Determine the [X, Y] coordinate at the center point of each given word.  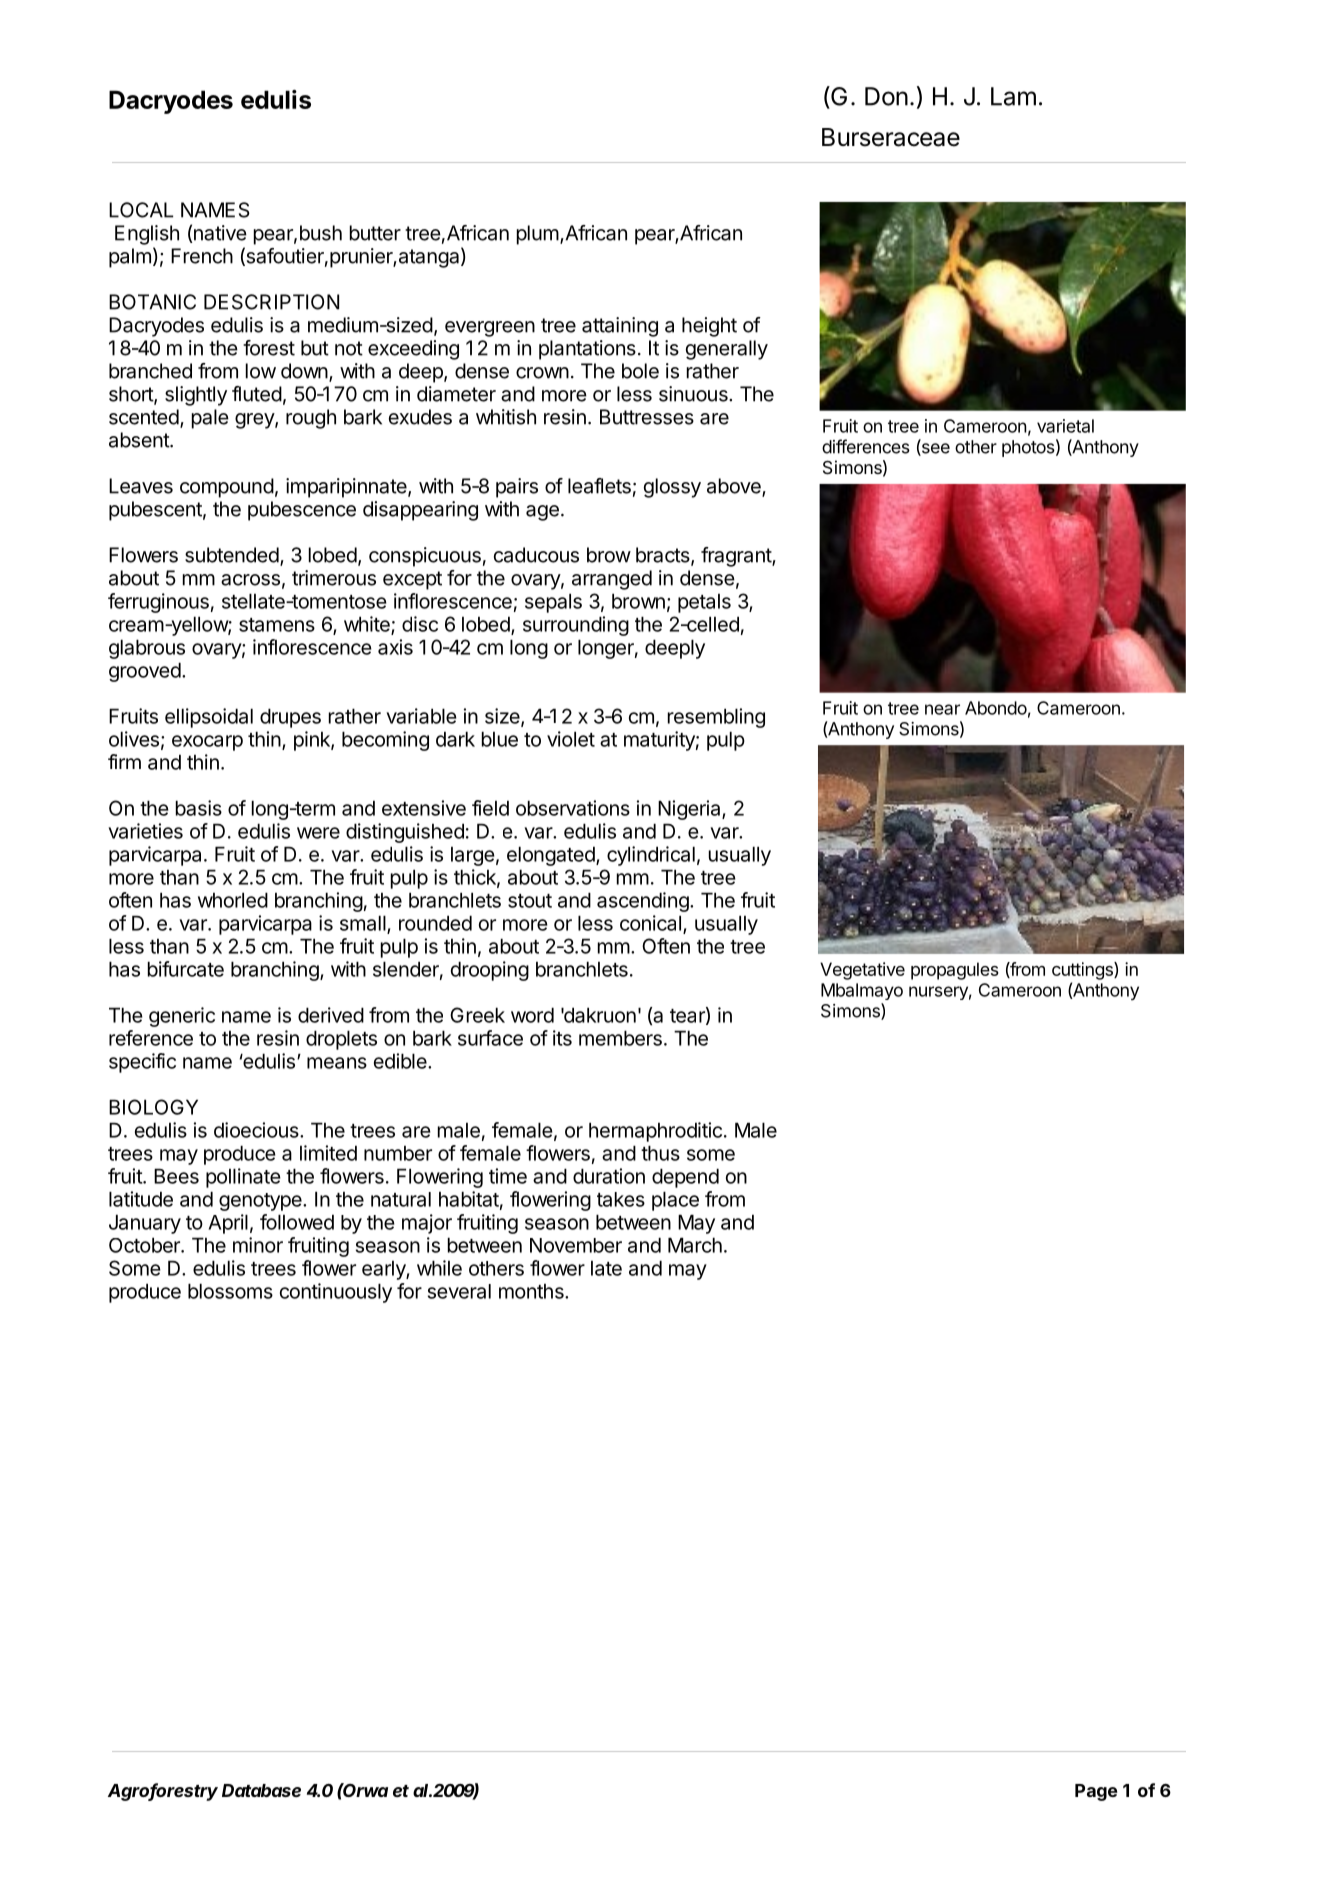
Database [261, 1790]
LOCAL [141, 210]
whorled [233, 900]
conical [650, 923]
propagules [955, 971]
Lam [1013, 96]
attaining [620, 327]
